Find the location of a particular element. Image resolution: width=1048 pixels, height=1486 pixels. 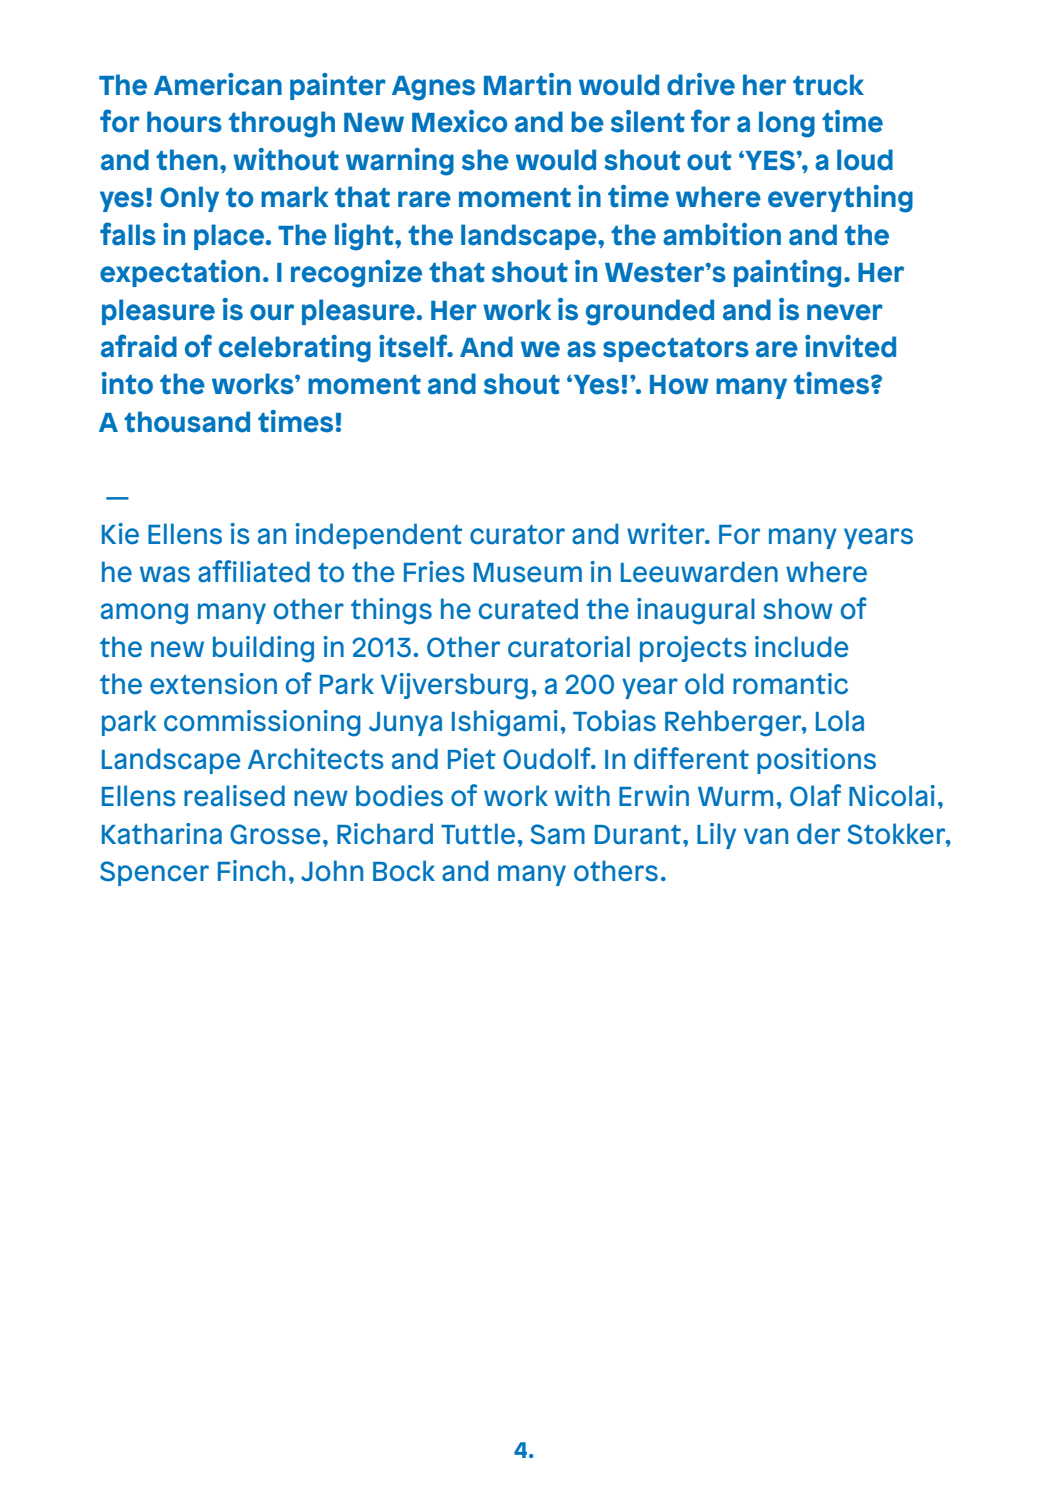

include is located at coordinates (801, 647).
